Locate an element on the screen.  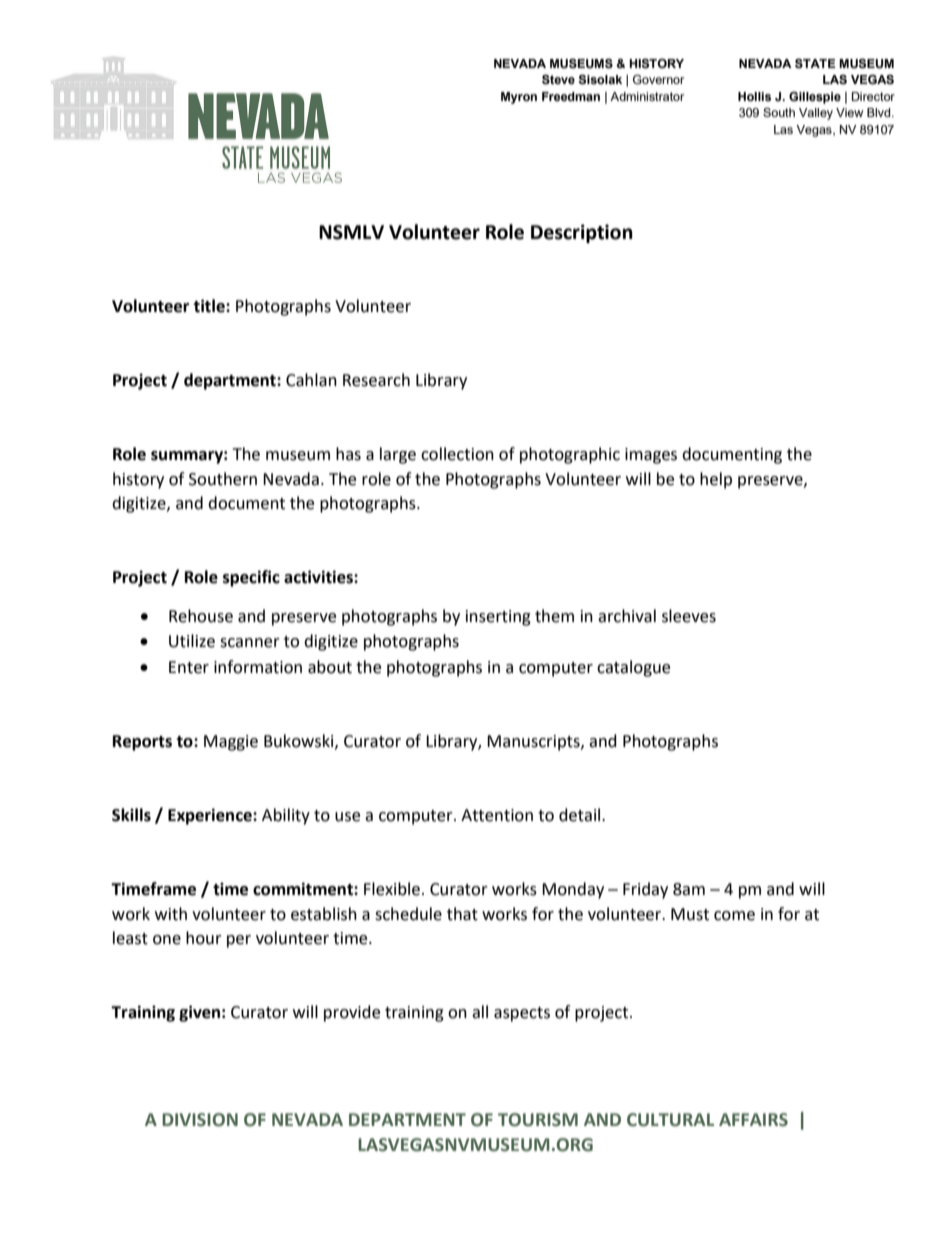
Myron is located at coordinates (519, 98).
